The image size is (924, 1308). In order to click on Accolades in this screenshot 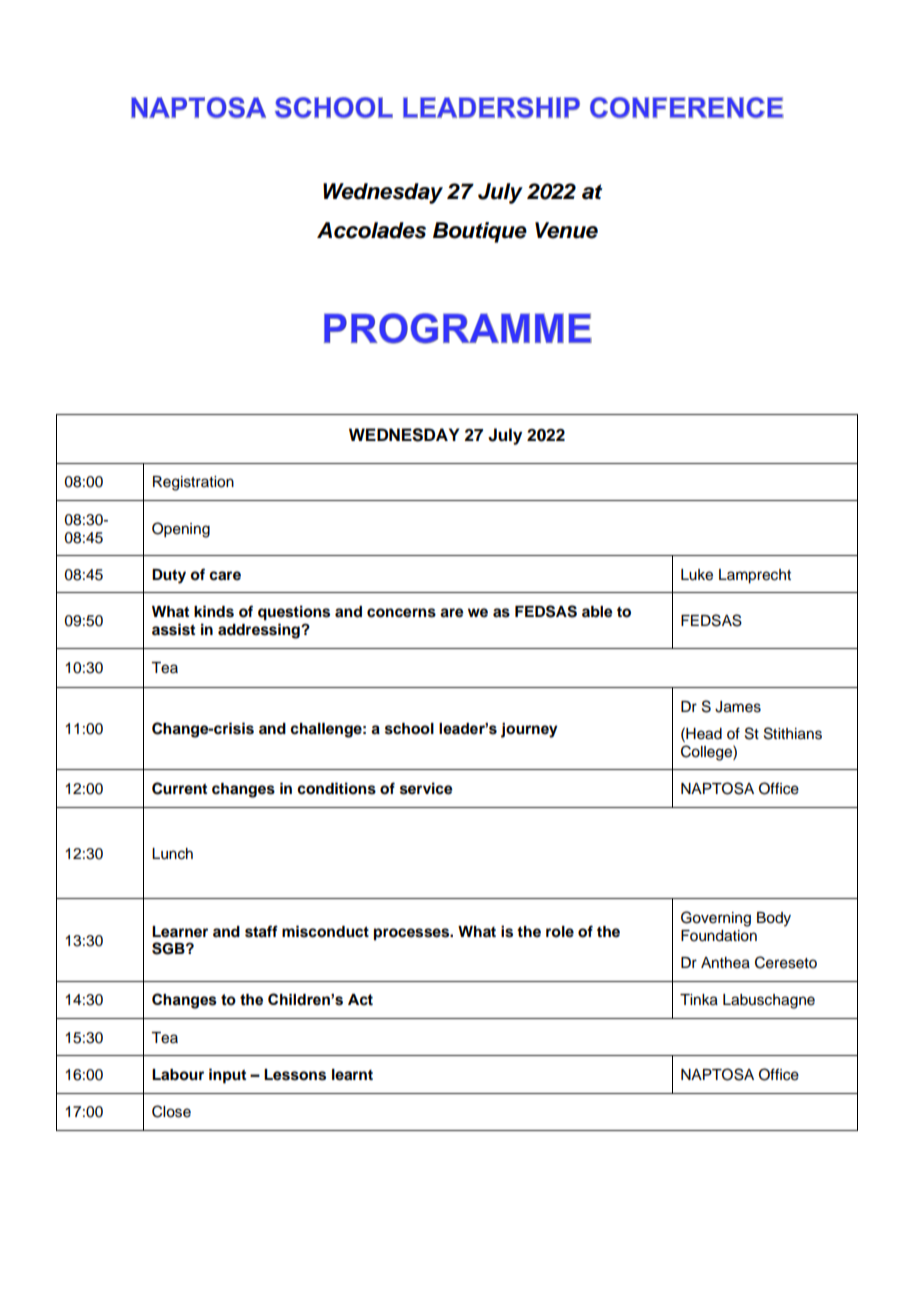, I will do `click(371, 230)`.
